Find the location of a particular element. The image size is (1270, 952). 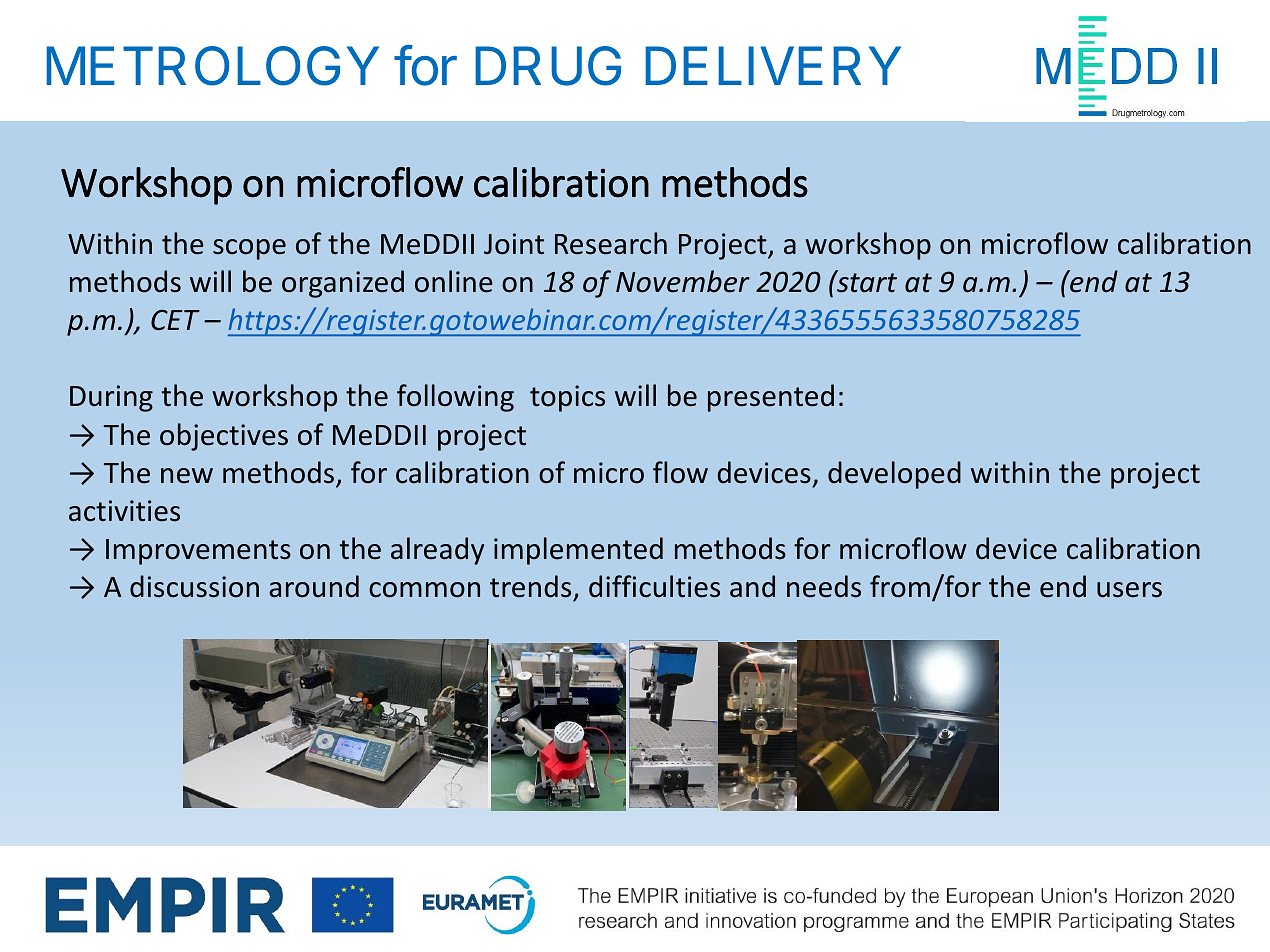

CET is located at coordinates (175, 319).
